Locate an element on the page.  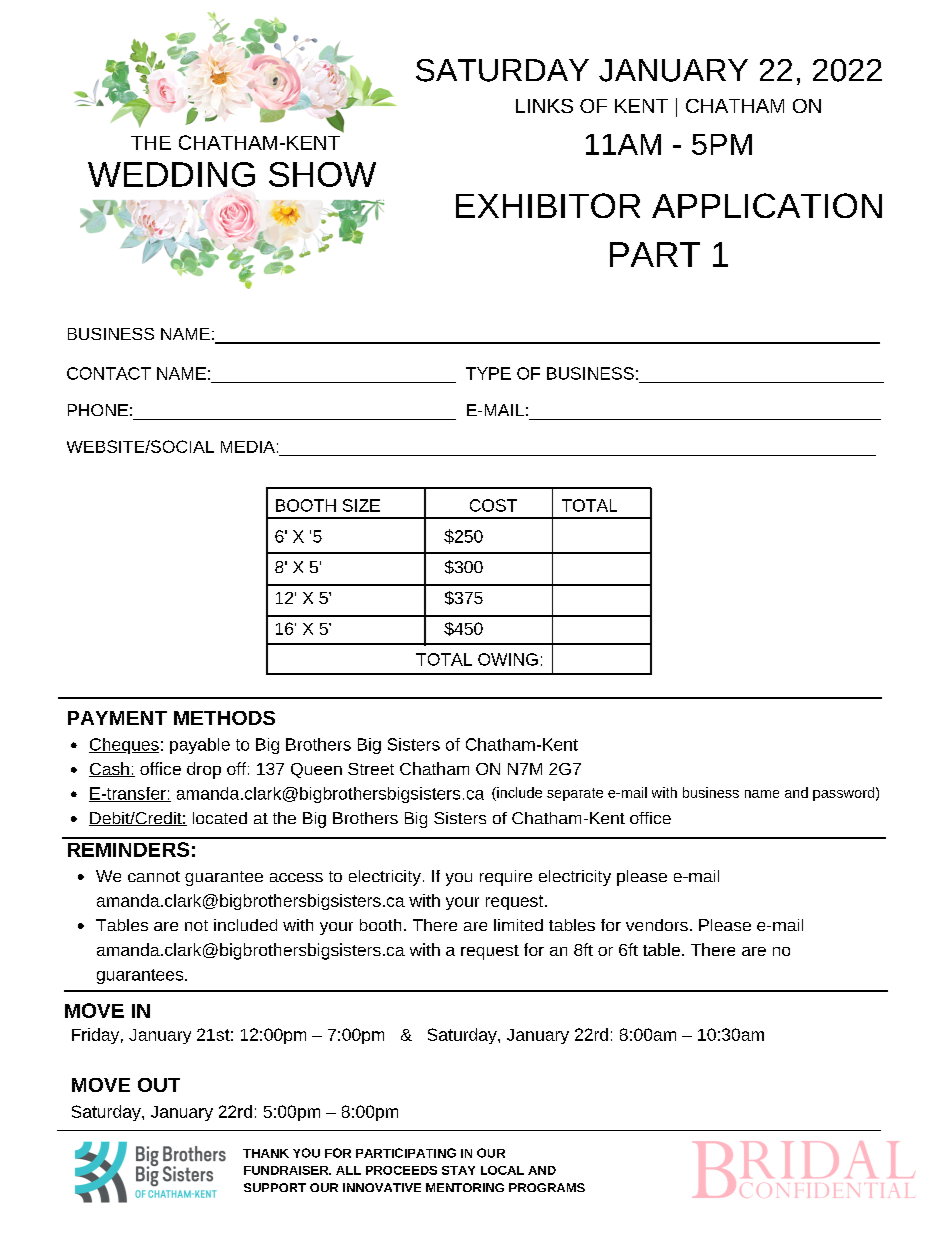
LINKS is located at coordinates (544, 106).
